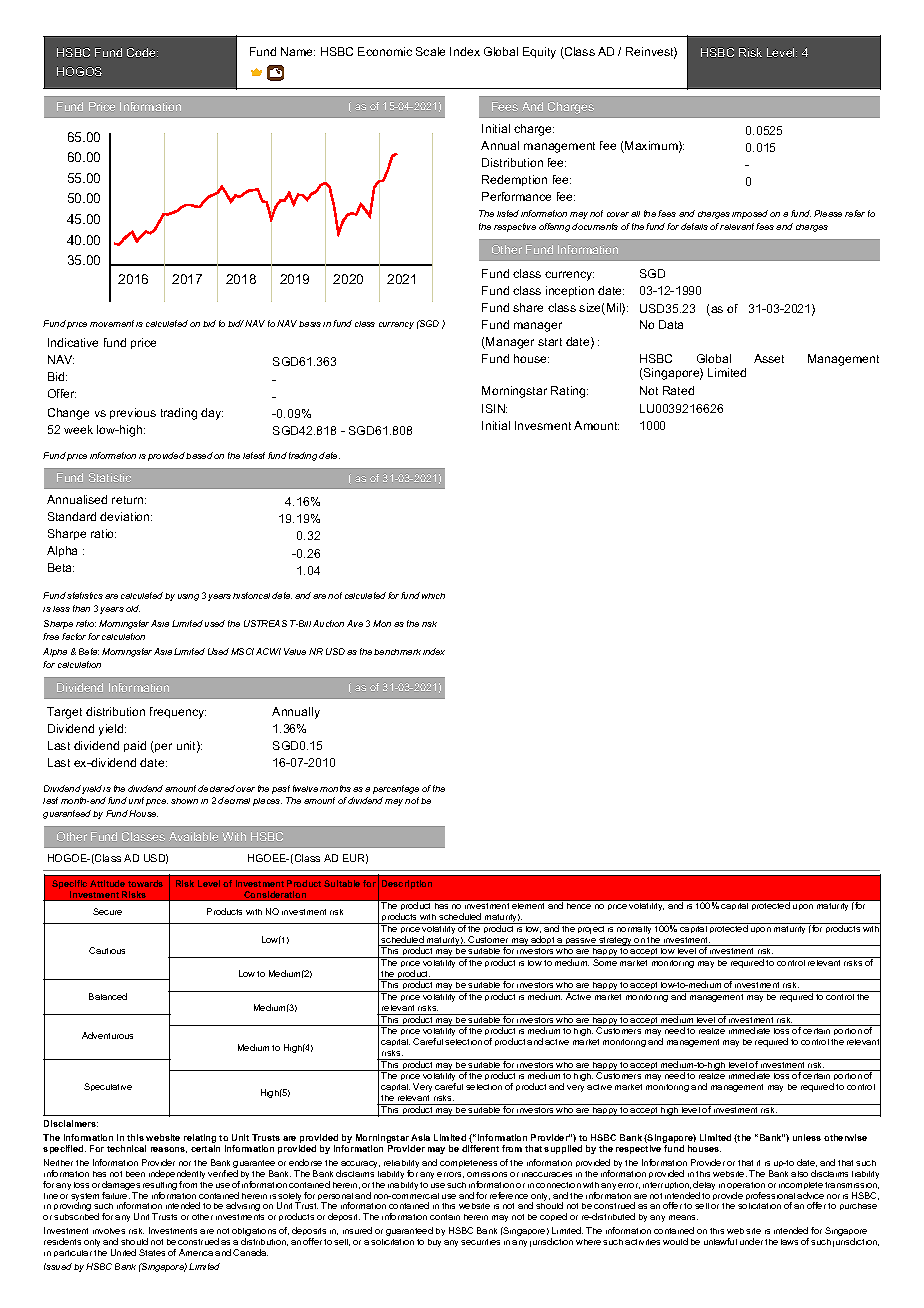  I want to click on benchmark, so click(397, 652).
